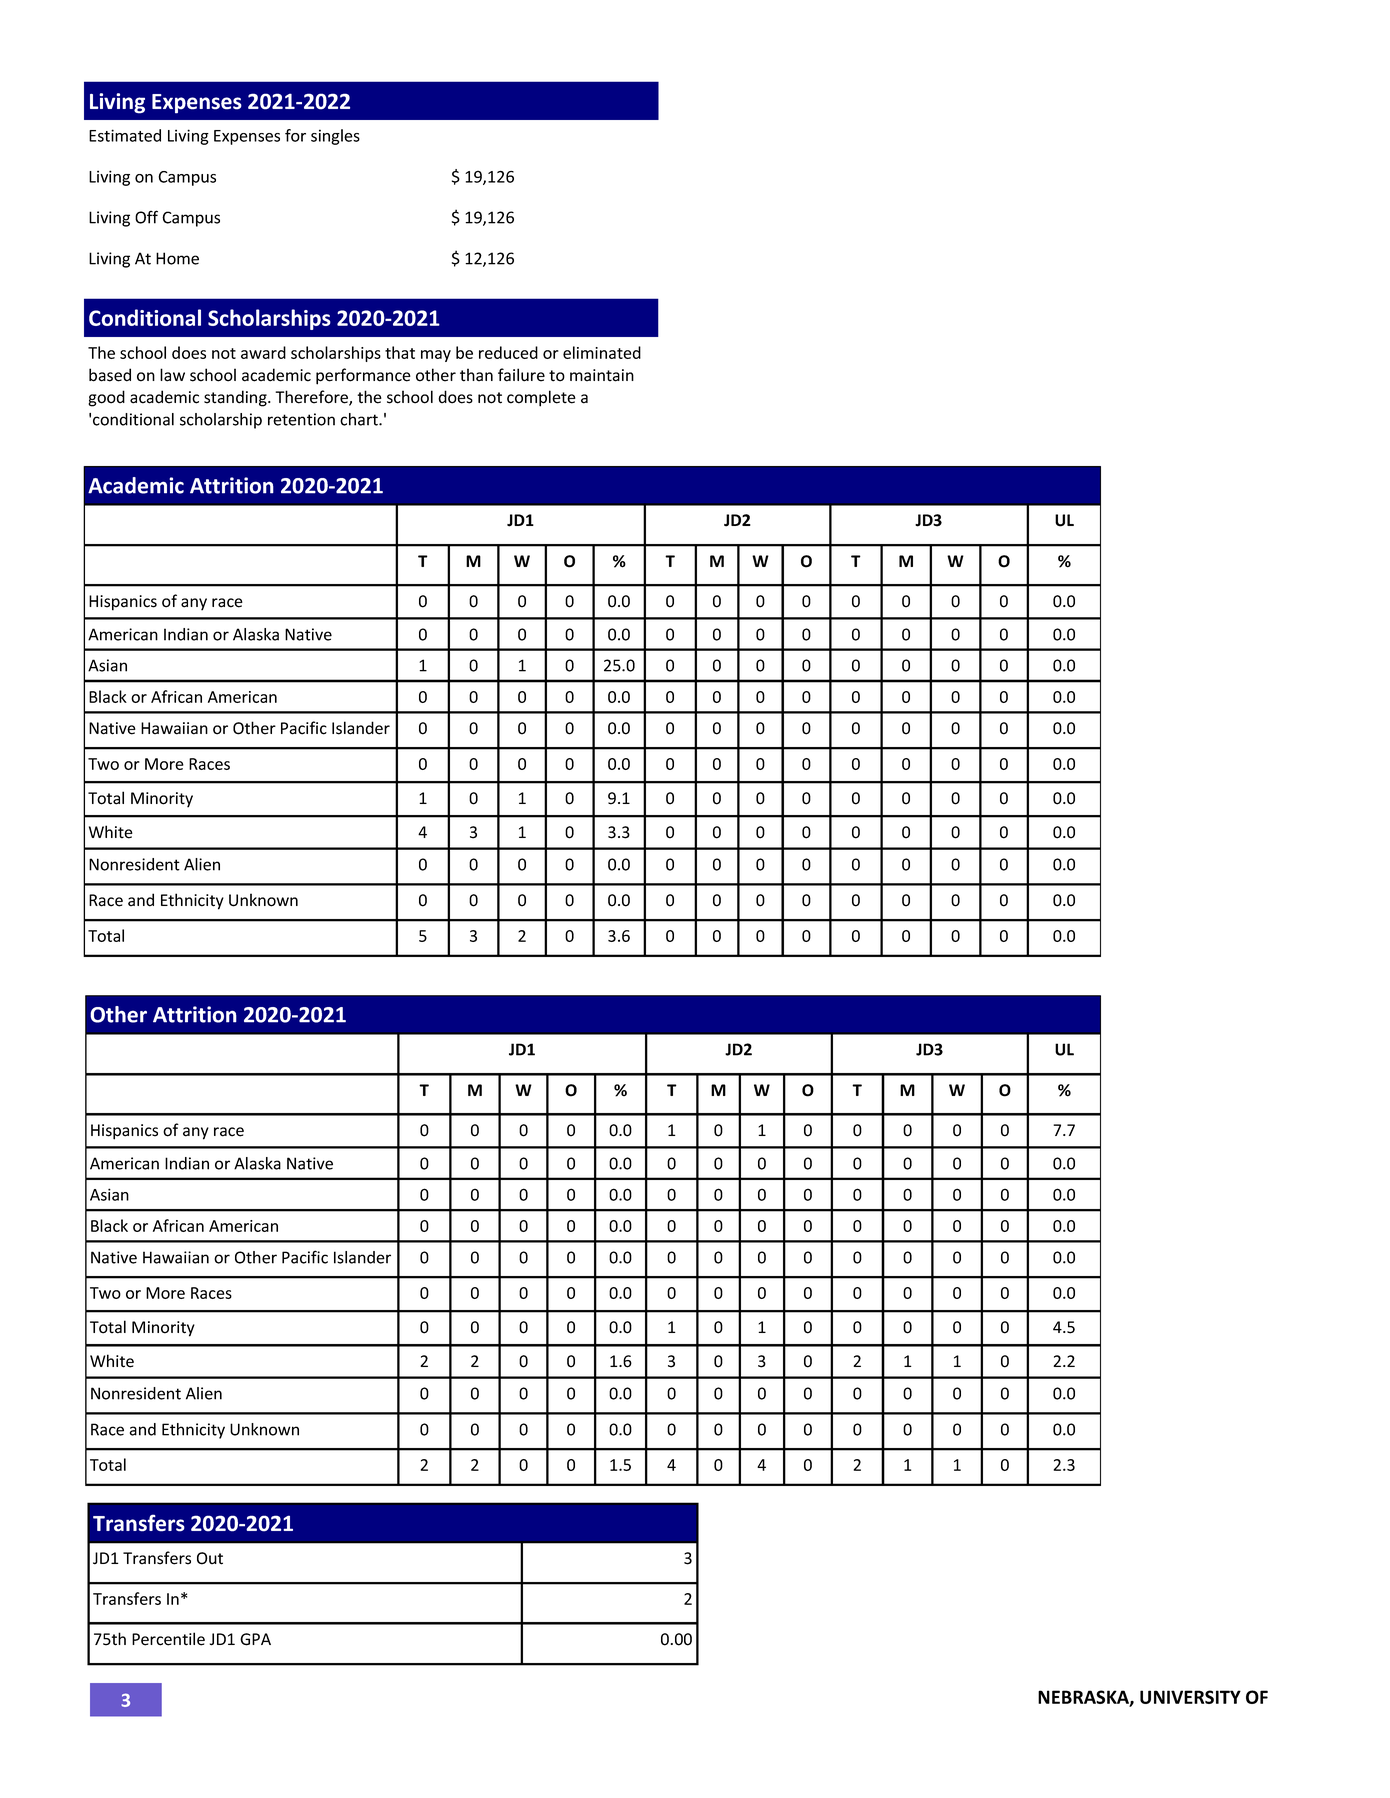  I want to click on Out, so click(210, 1558).
